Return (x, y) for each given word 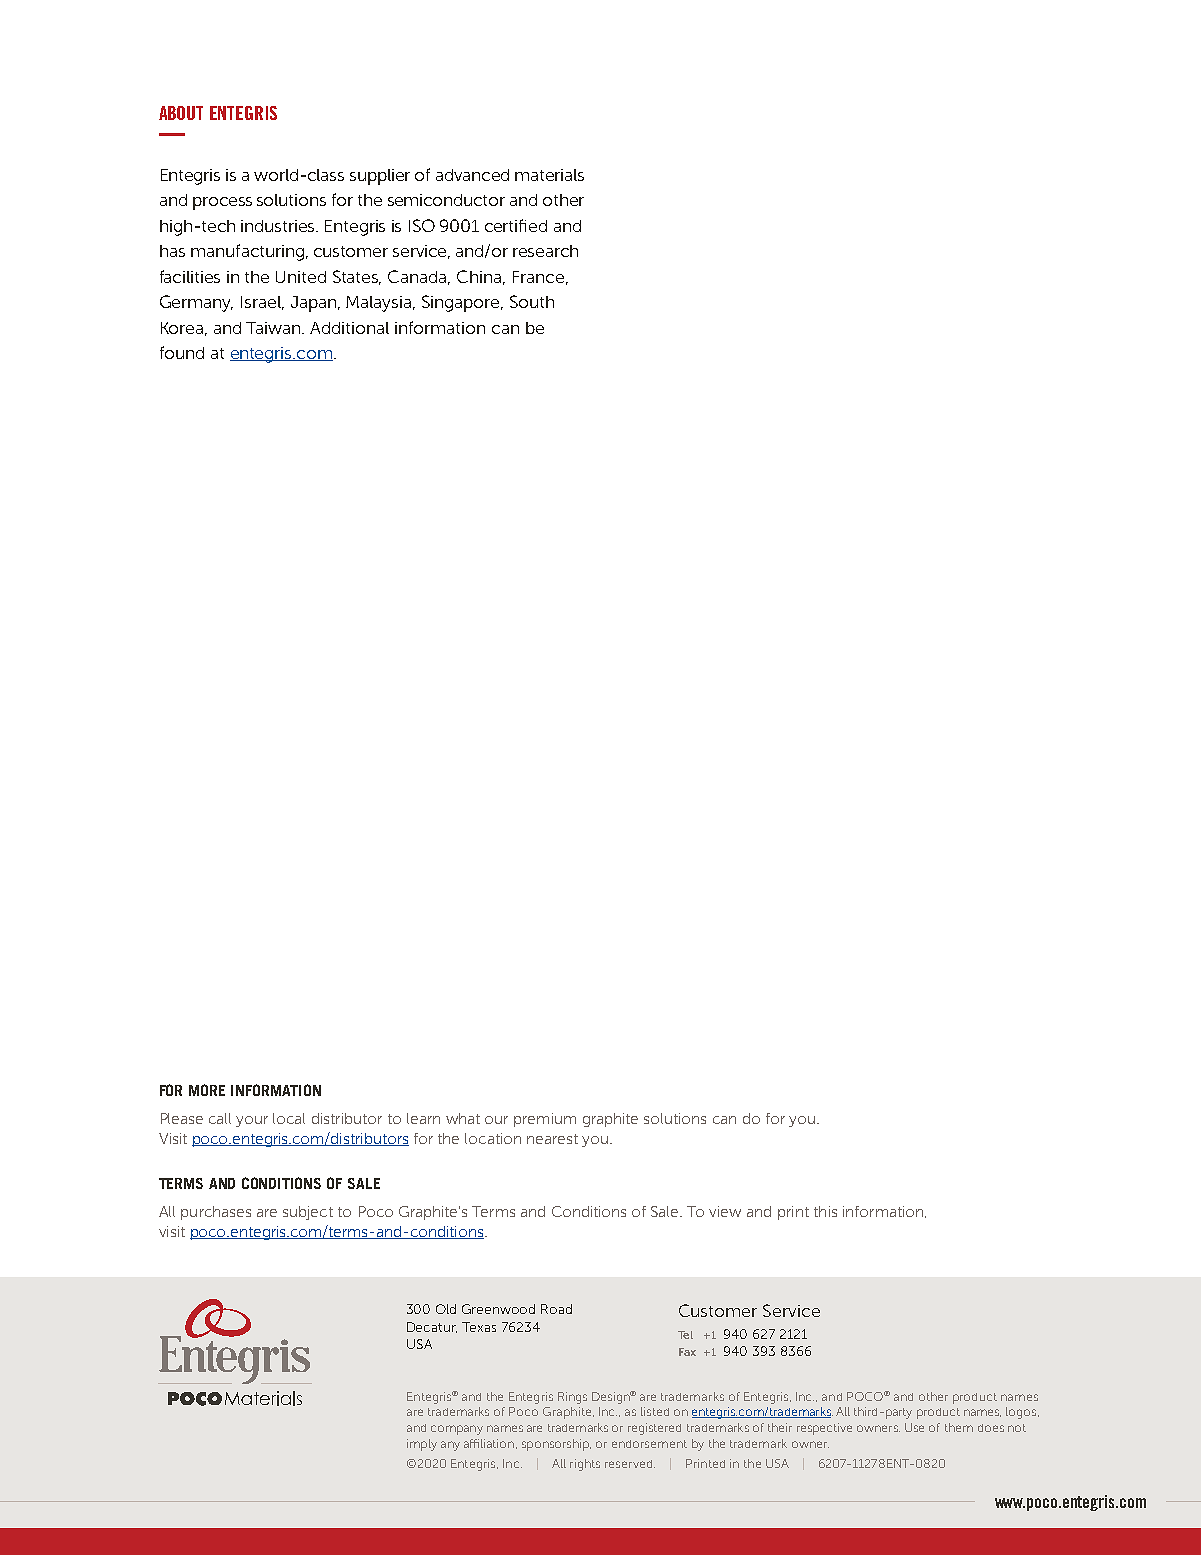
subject (308, 1213)
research (545, 251)
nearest (552, 1139)
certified (516, 225)
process (222, 203)
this (825, 1211)
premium (545, 1120)
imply (422, 1445)
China (481, 277)
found (182, 352)
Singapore (462, 303)
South (532, 301)
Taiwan (275, 328)
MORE (207, 1090)
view (725, 1211)
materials (549, 175)
